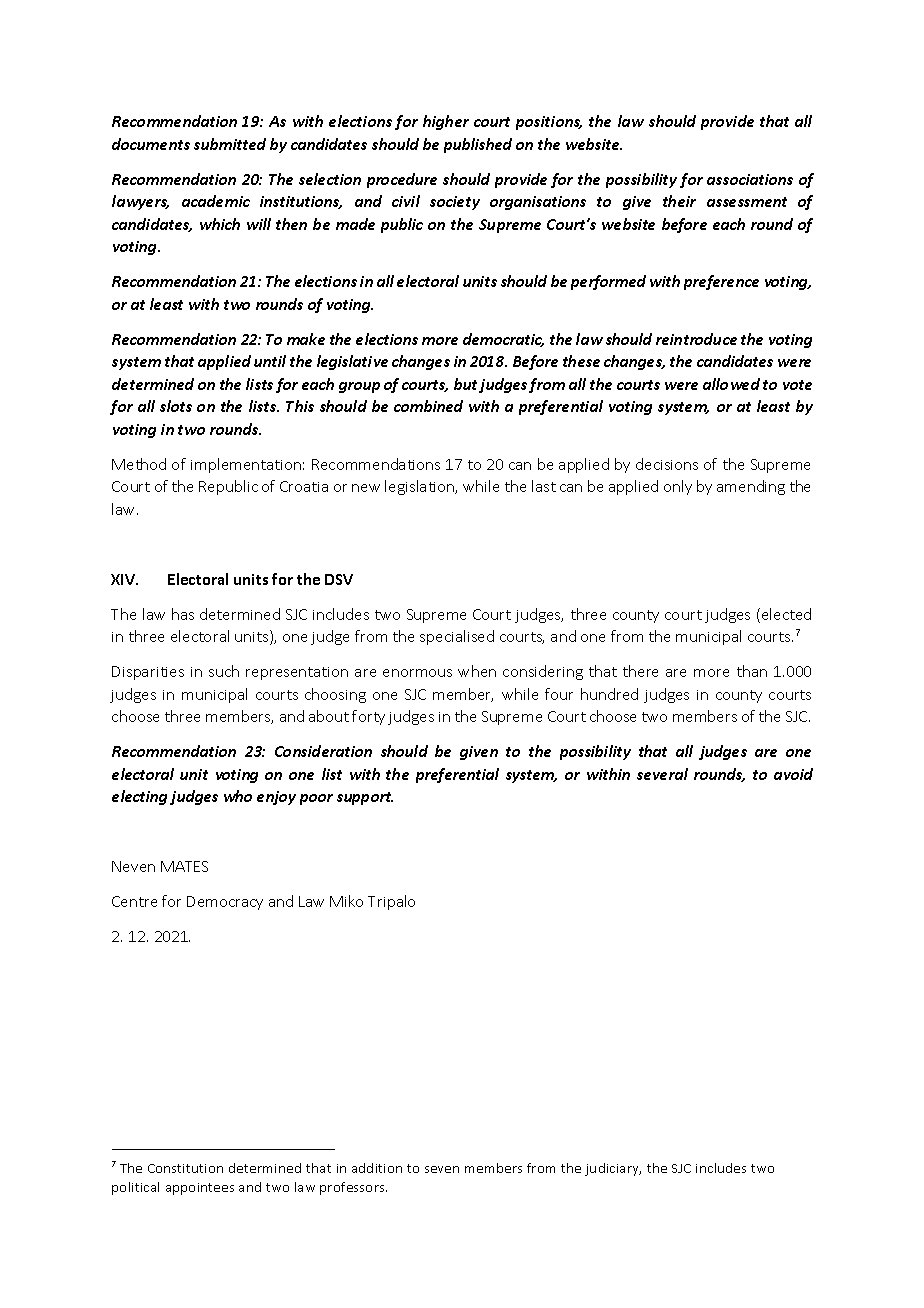 This screenshot has height=1308, width=924. I want to click on published, so click(478, 145).
